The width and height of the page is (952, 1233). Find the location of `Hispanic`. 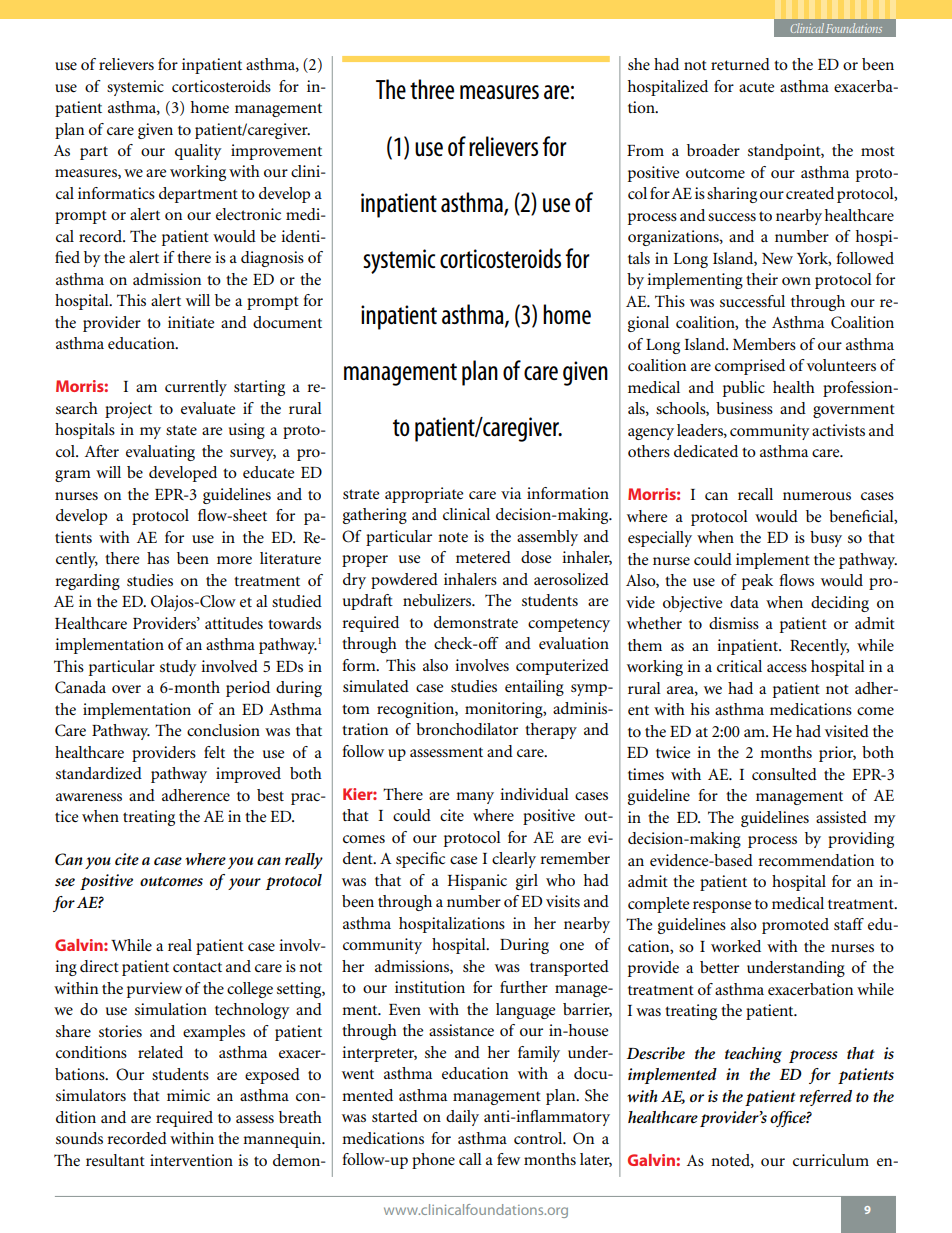

Hispanic is located at coordinates (477, 882).
